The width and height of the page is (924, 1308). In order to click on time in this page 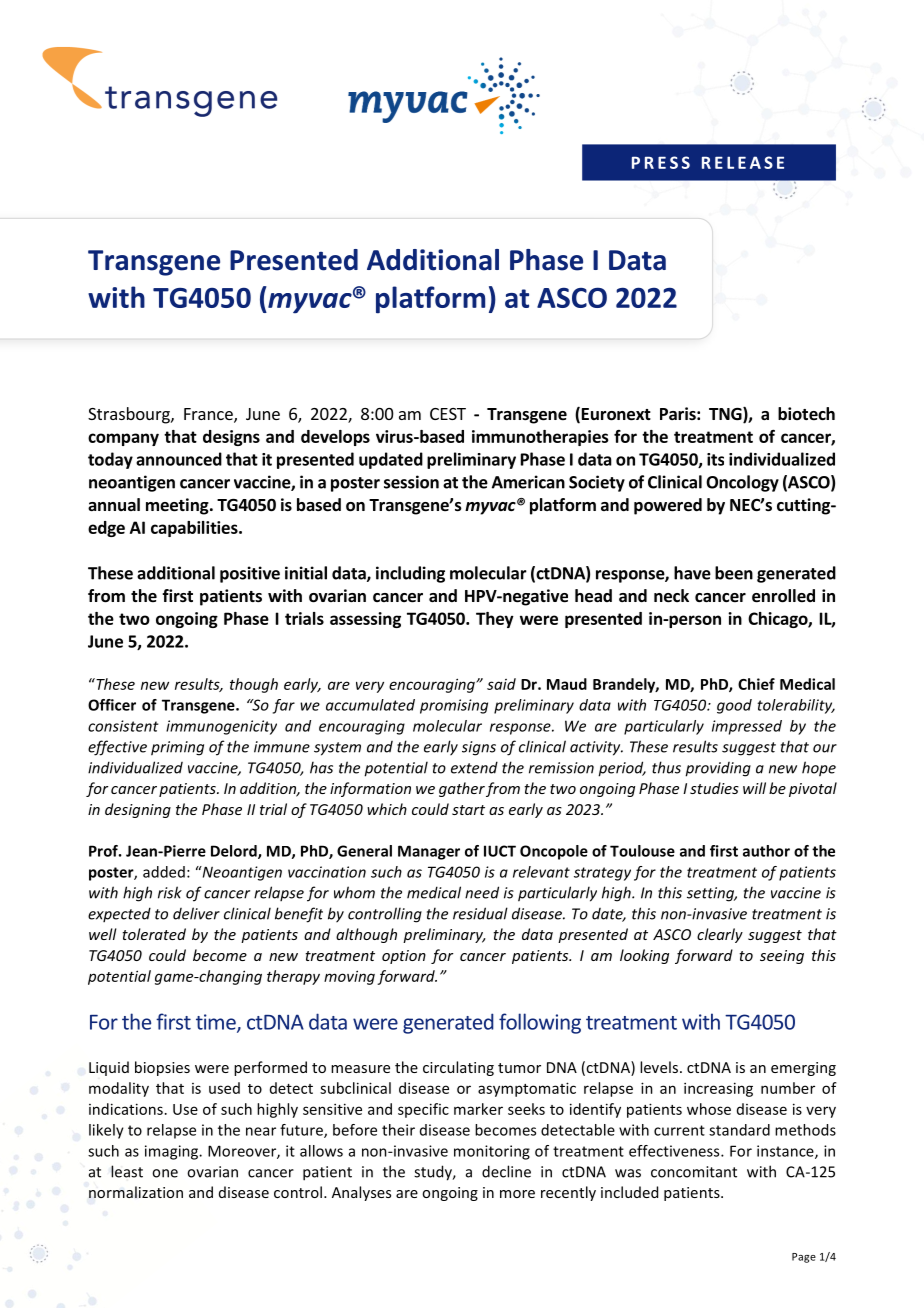, I will do `click(217, 1023)`.
